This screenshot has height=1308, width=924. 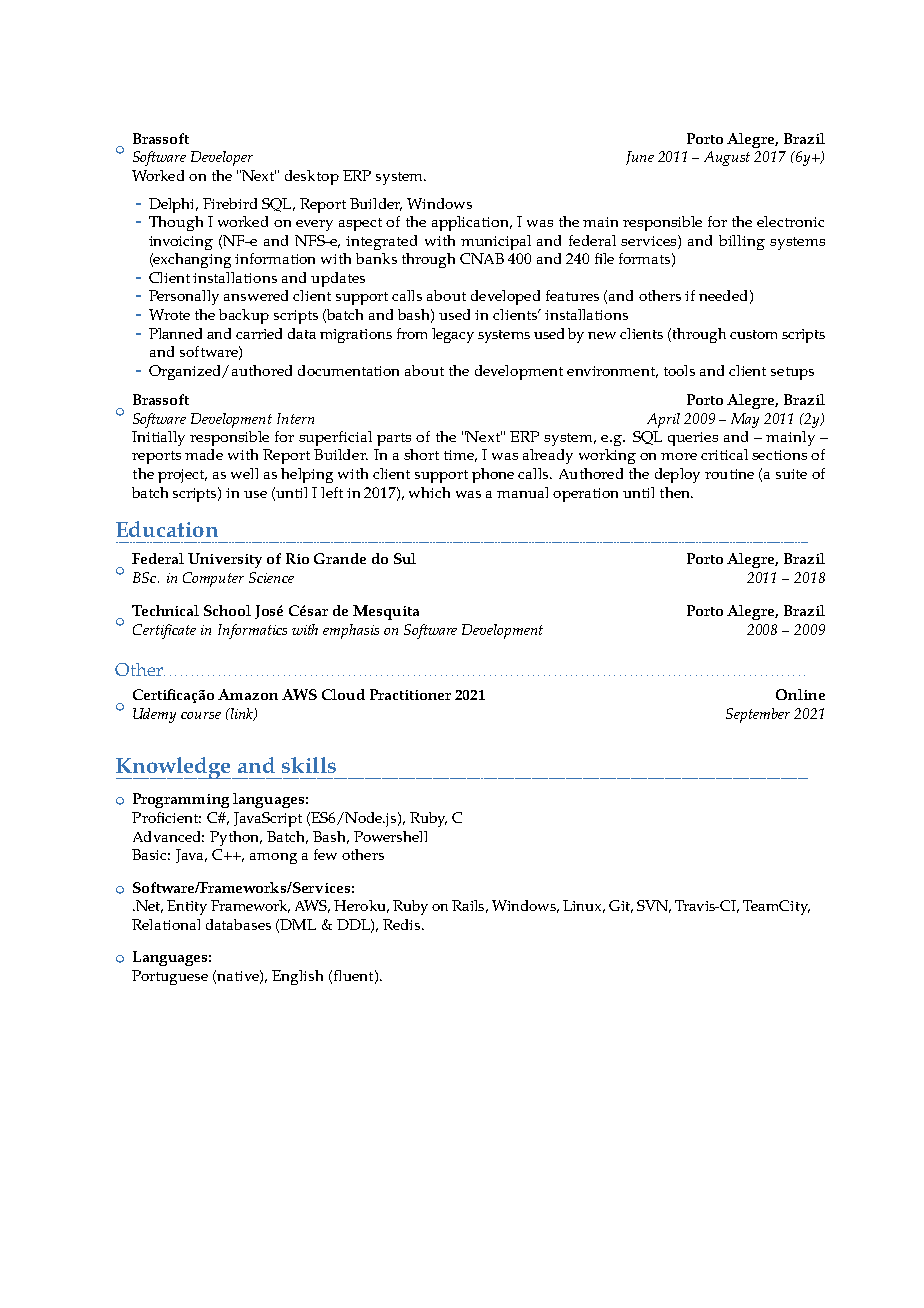 What do you see at coordinates (471, 223) in the screenshot?
I see `application` at bounding box center [471, 223].
